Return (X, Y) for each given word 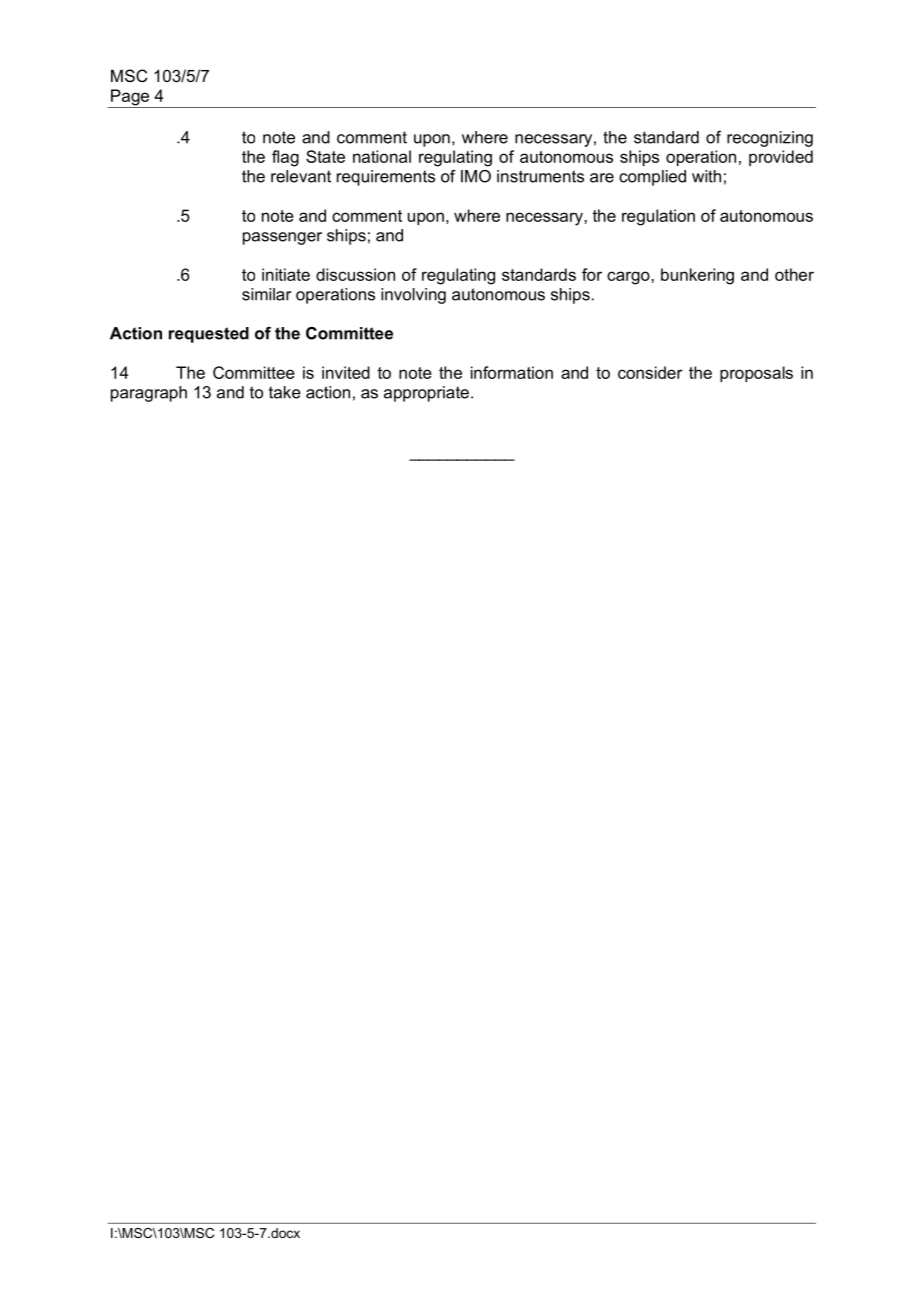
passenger (282, 238)
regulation (658, 217)
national (382, 156)
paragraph (149, 394)
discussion (355, 274)
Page (130, 98)
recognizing (770, 139)
